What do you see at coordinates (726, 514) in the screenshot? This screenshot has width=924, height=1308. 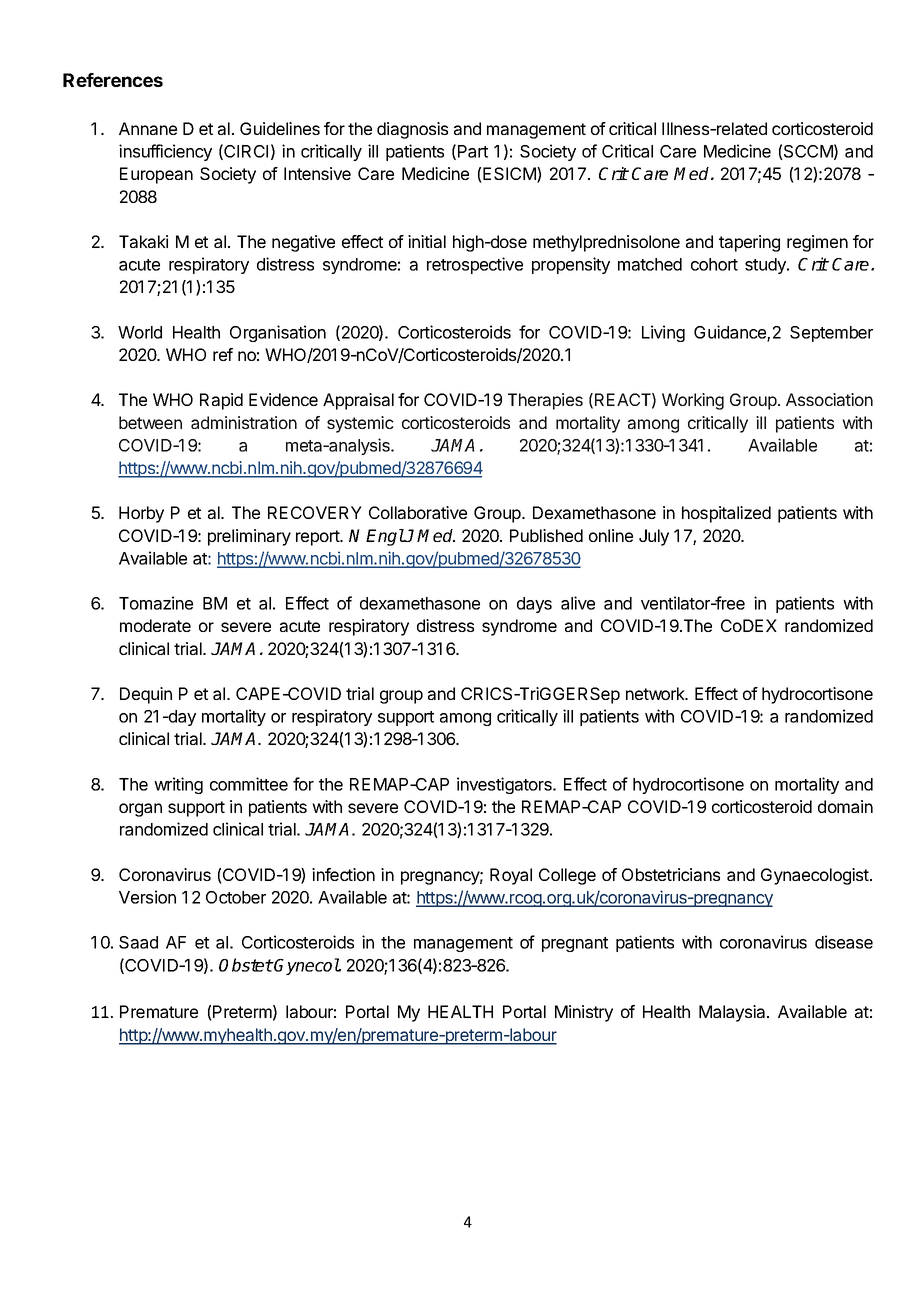 I see `hospitalized` at bounding box center [726, 514].
